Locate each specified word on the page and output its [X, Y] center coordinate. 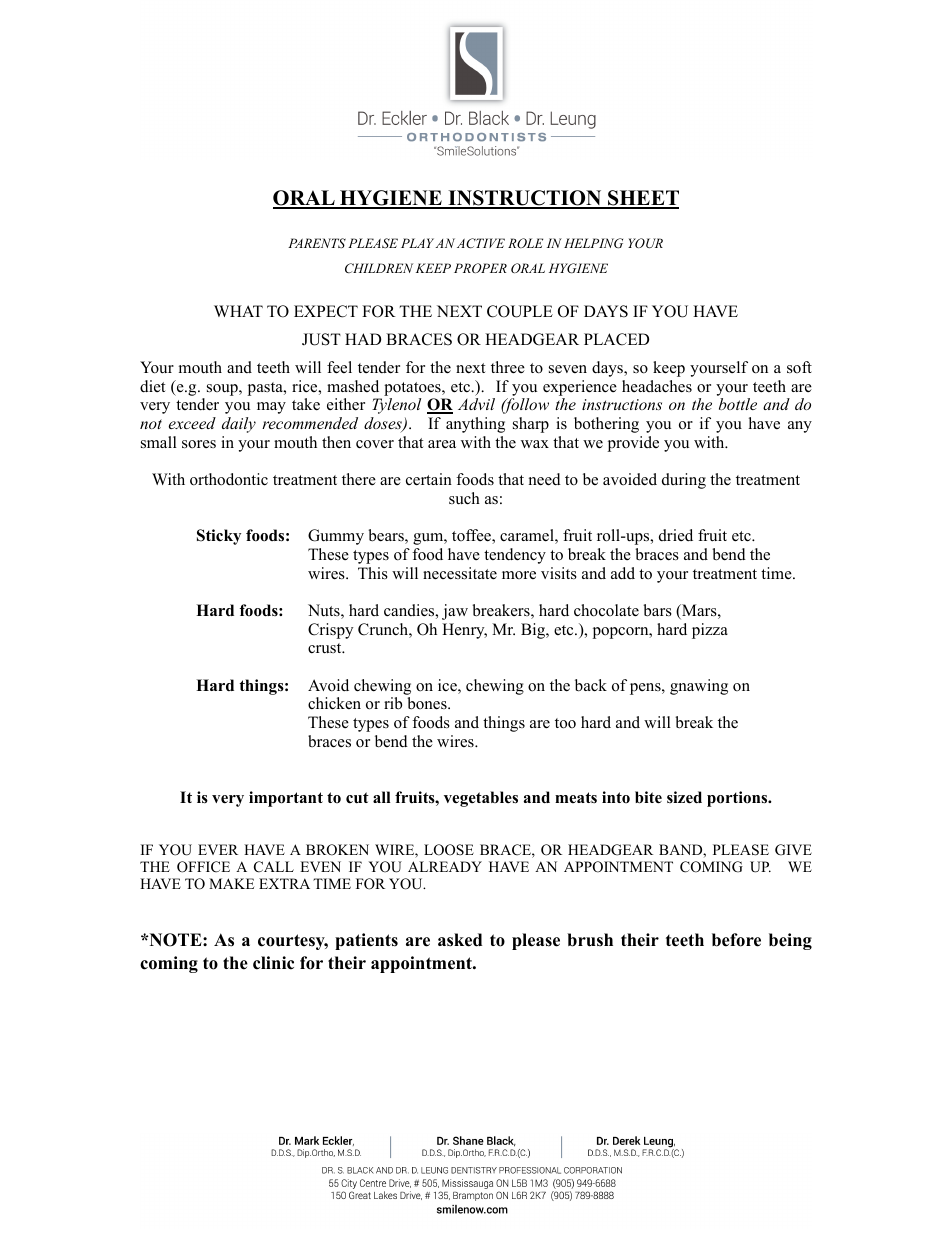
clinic [273, 963]
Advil [476, 404]
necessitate [460, 573]
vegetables [481, 799]
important [286, 799]
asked [460, 940]
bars [657, 610]
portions [738, 799]
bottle [738, 404]
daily [239, 425]
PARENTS [317, 243]
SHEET [642, 199]
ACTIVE [481, 243]
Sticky [219, 537]
